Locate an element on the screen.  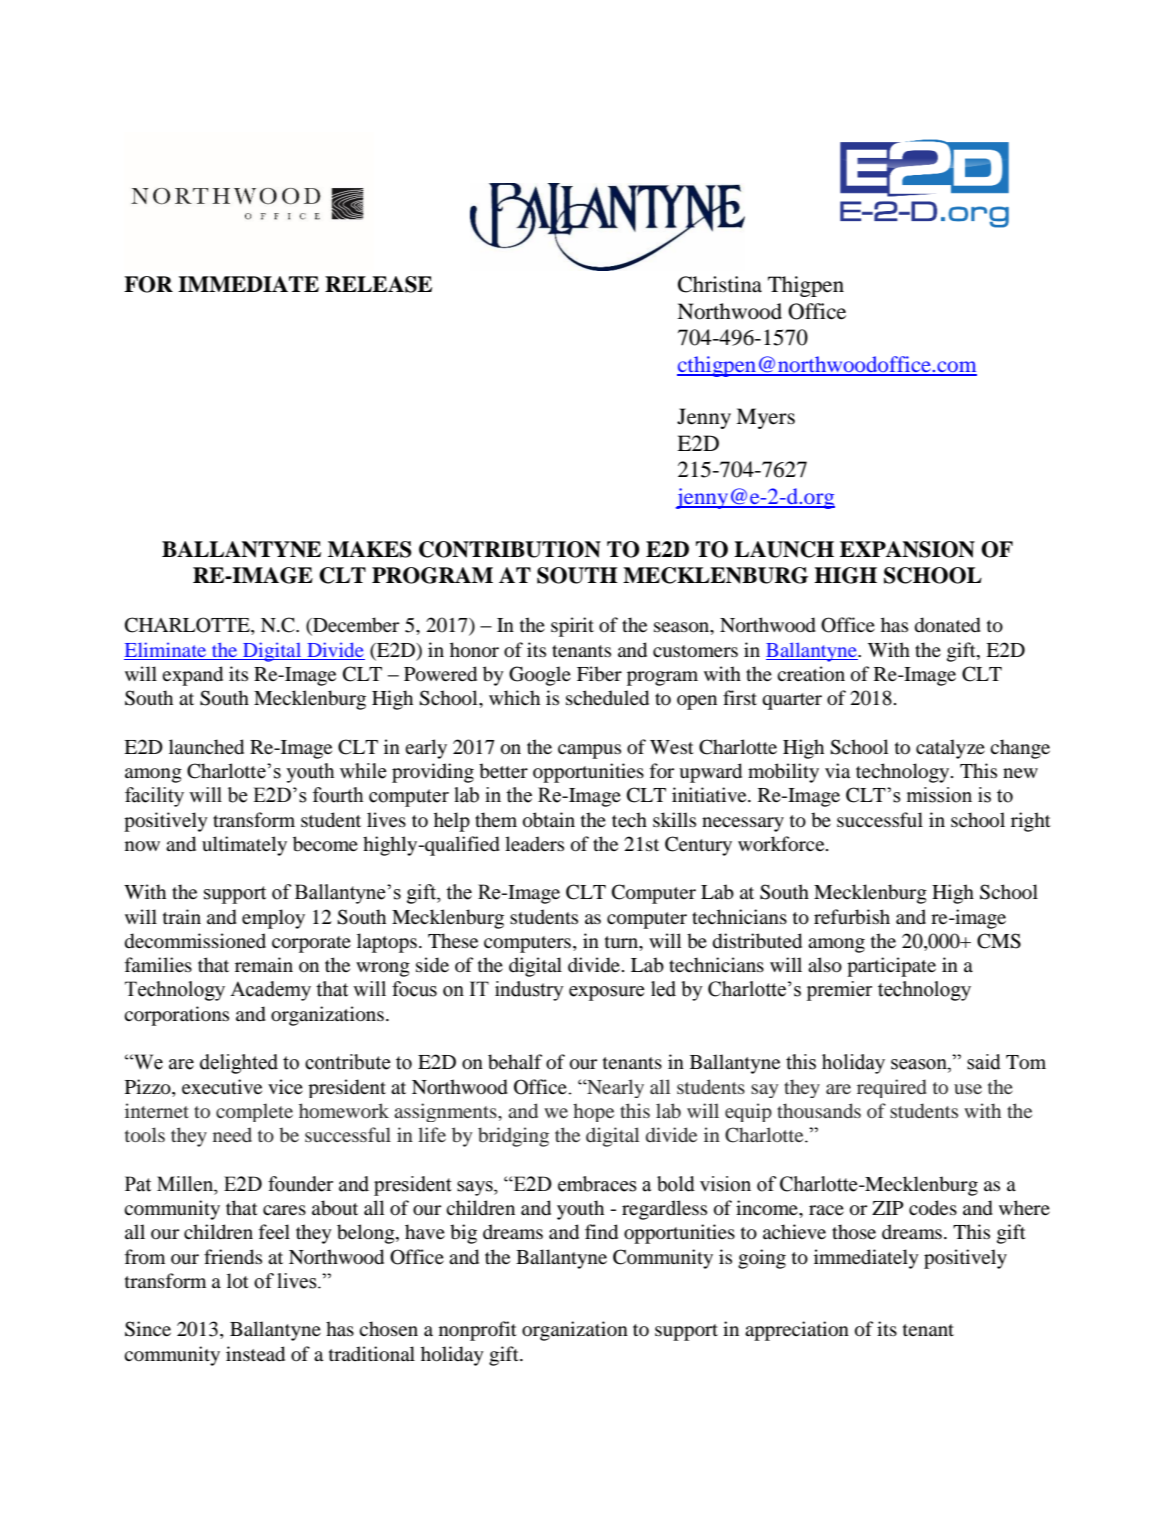
Academy is located at coordinates (270, 991).
